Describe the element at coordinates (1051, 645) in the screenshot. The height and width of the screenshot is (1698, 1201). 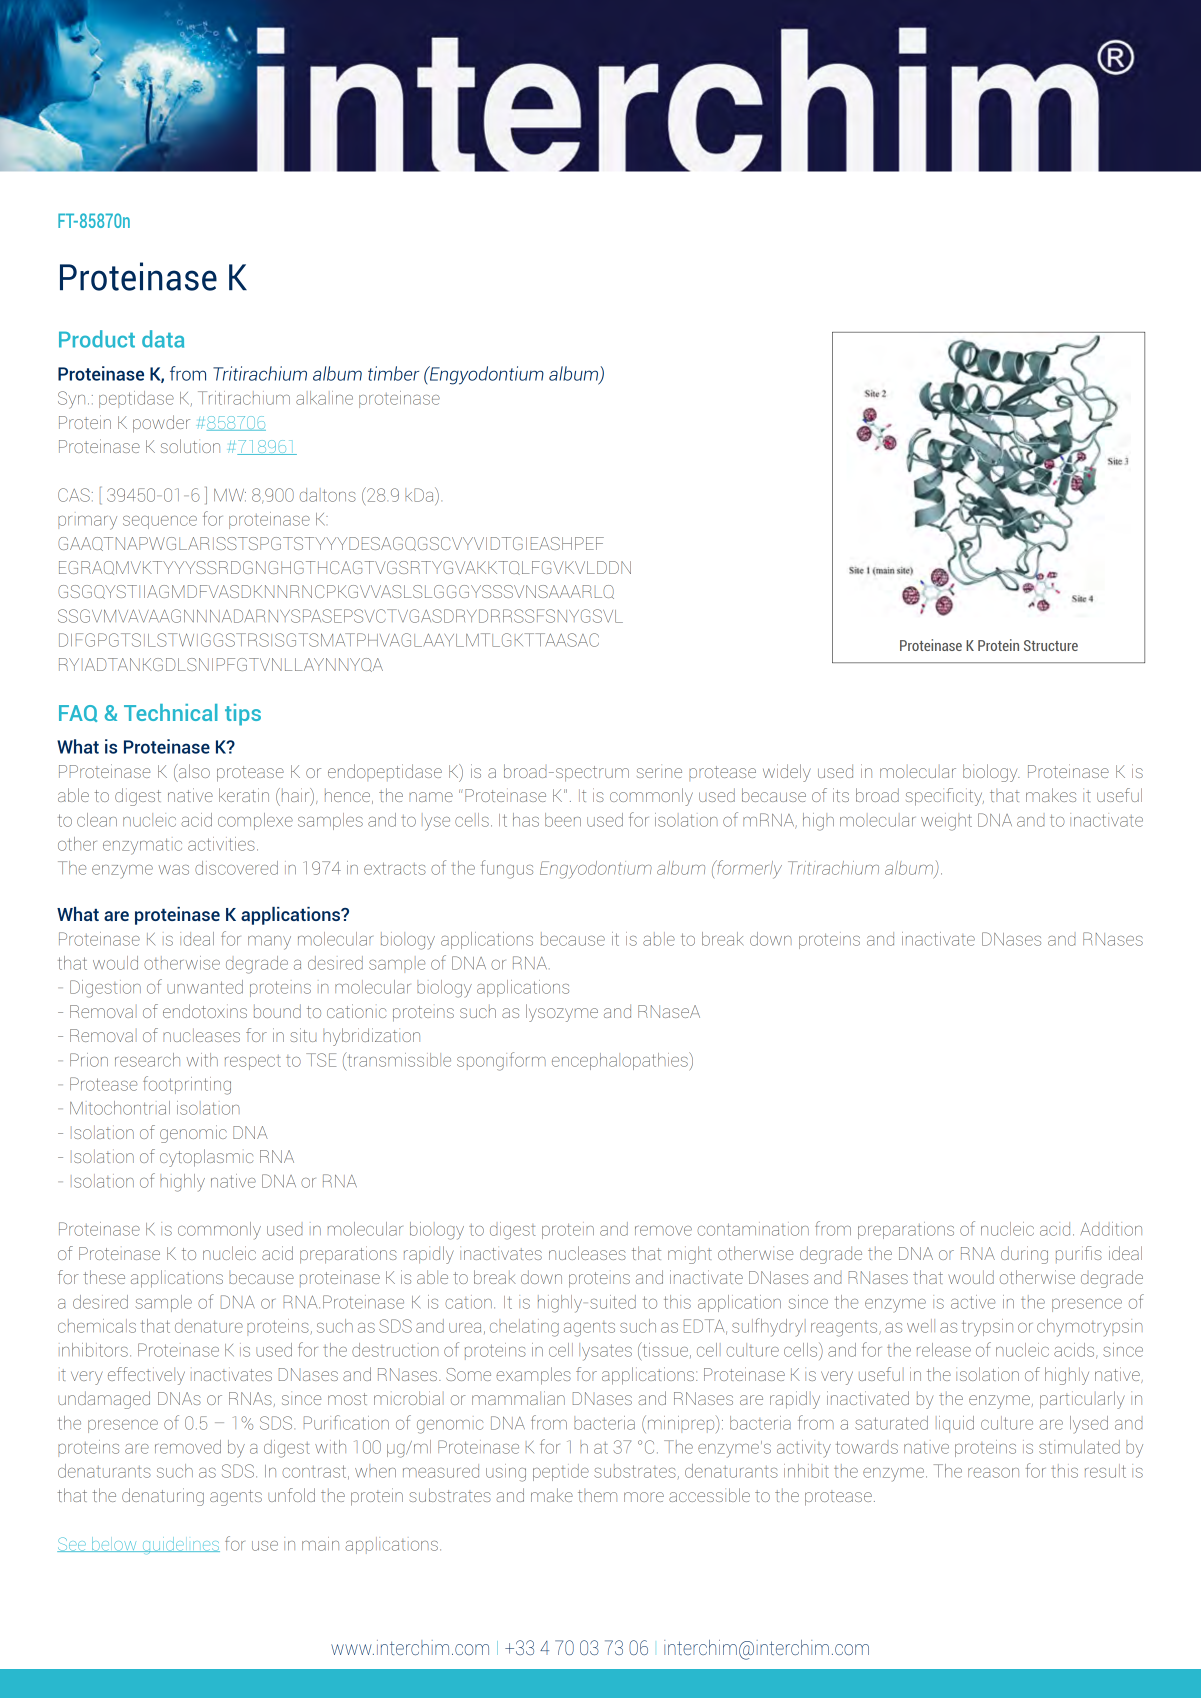
I see `Structure` at that location.
